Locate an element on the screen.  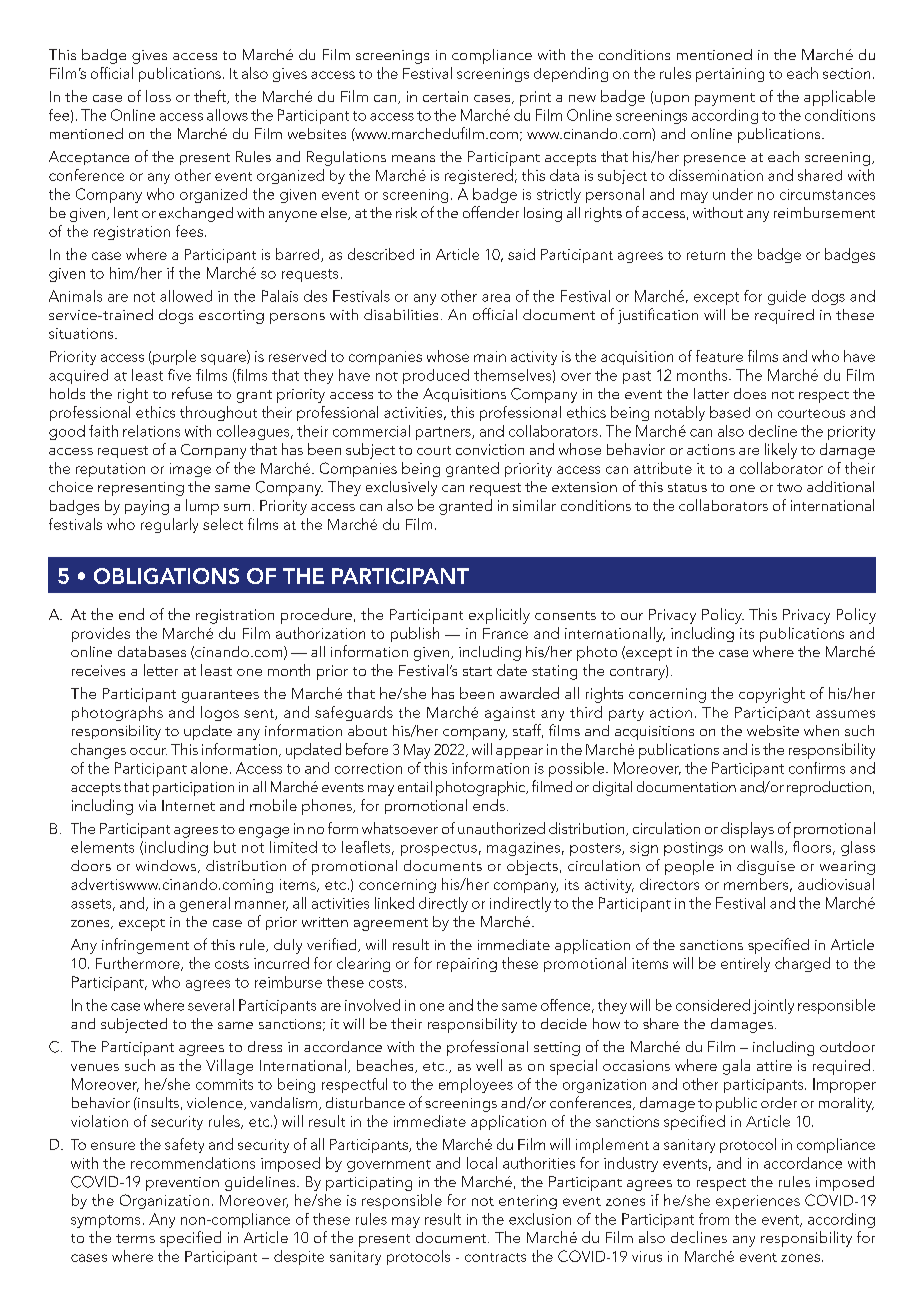
experiences is located at coordinates (758, 1202).
